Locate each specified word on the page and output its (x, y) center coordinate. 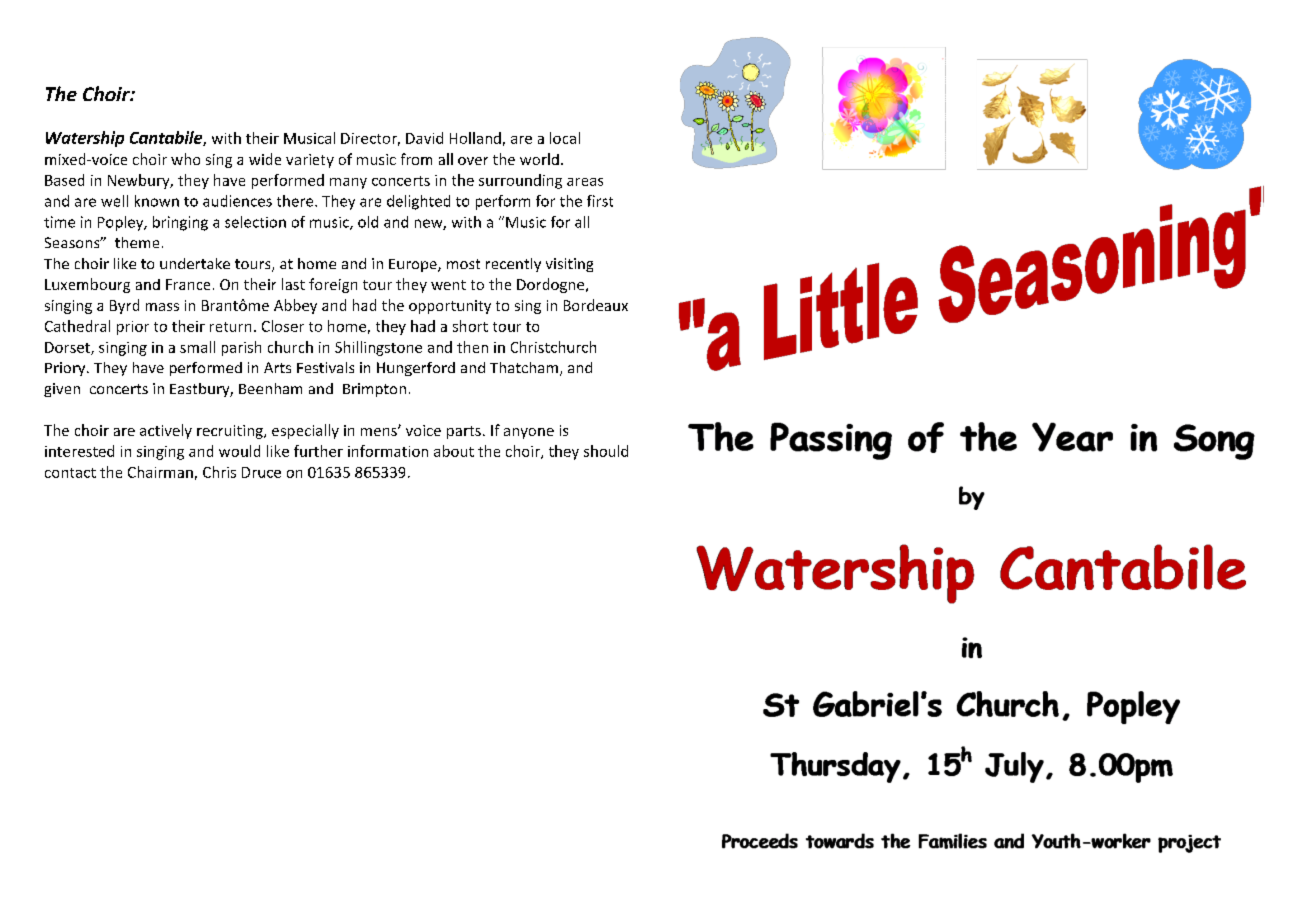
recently (513, 265)
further (318, 451)
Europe (414, 265)
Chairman (160, 472)
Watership (85, 139)
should (606, 451)
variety (310, 161)
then (472, 347)
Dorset (68, 348)
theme (137, 242)
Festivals (325, 367)
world (539, 159)
